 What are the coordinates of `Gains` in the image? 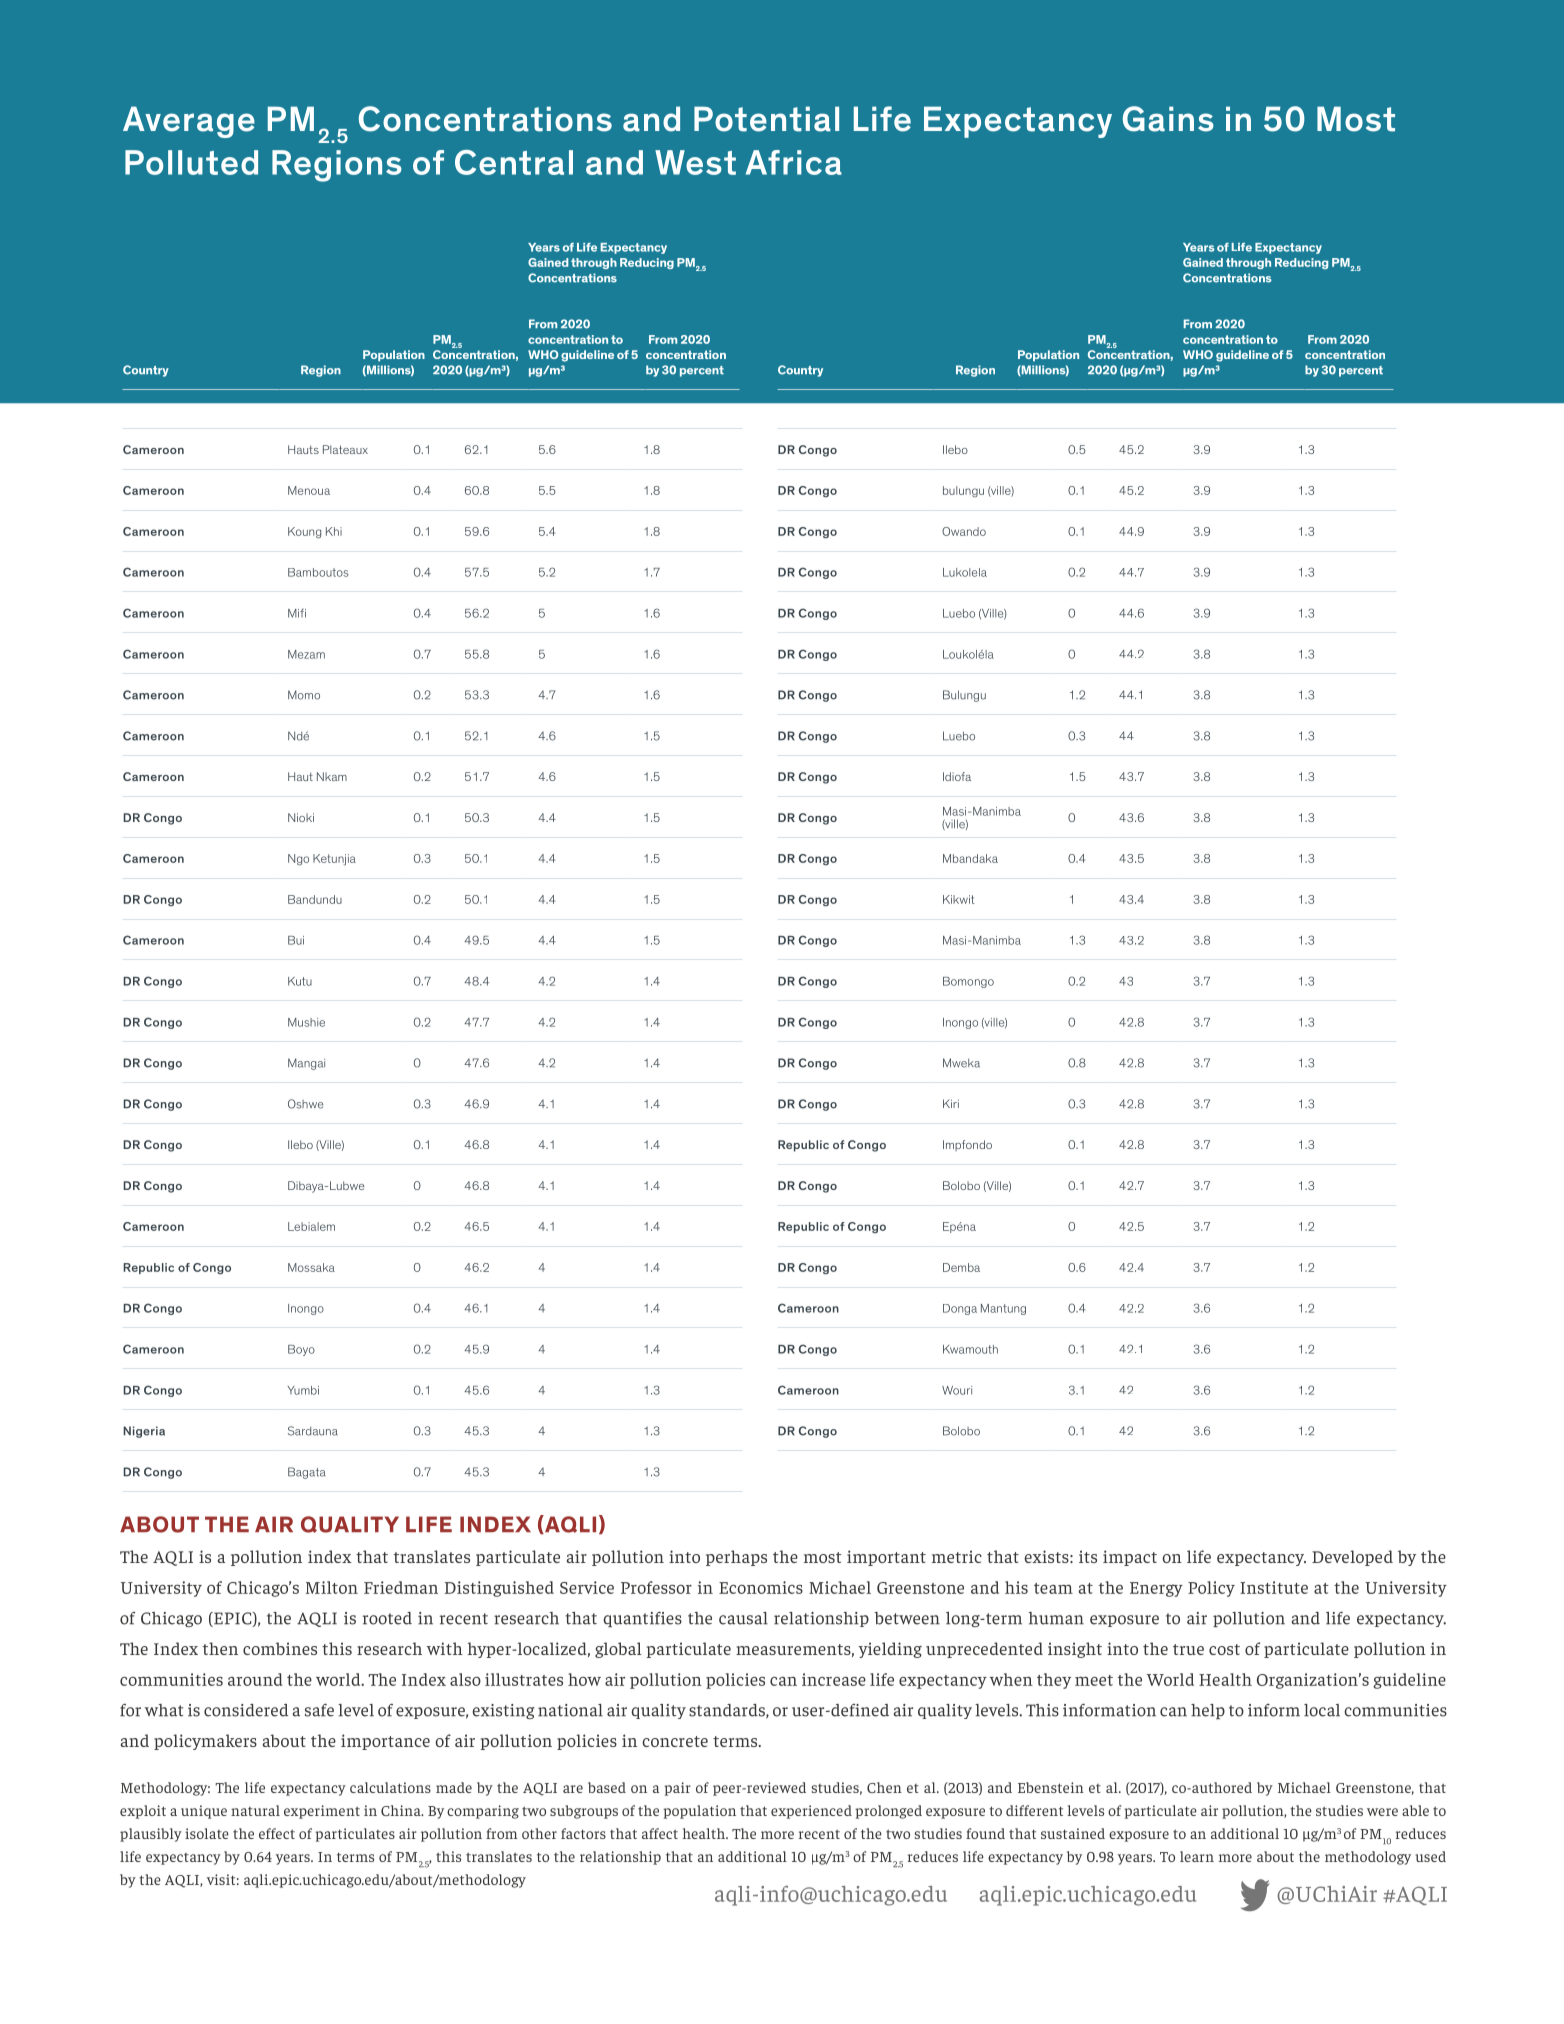 It's located at (1168, 119).
